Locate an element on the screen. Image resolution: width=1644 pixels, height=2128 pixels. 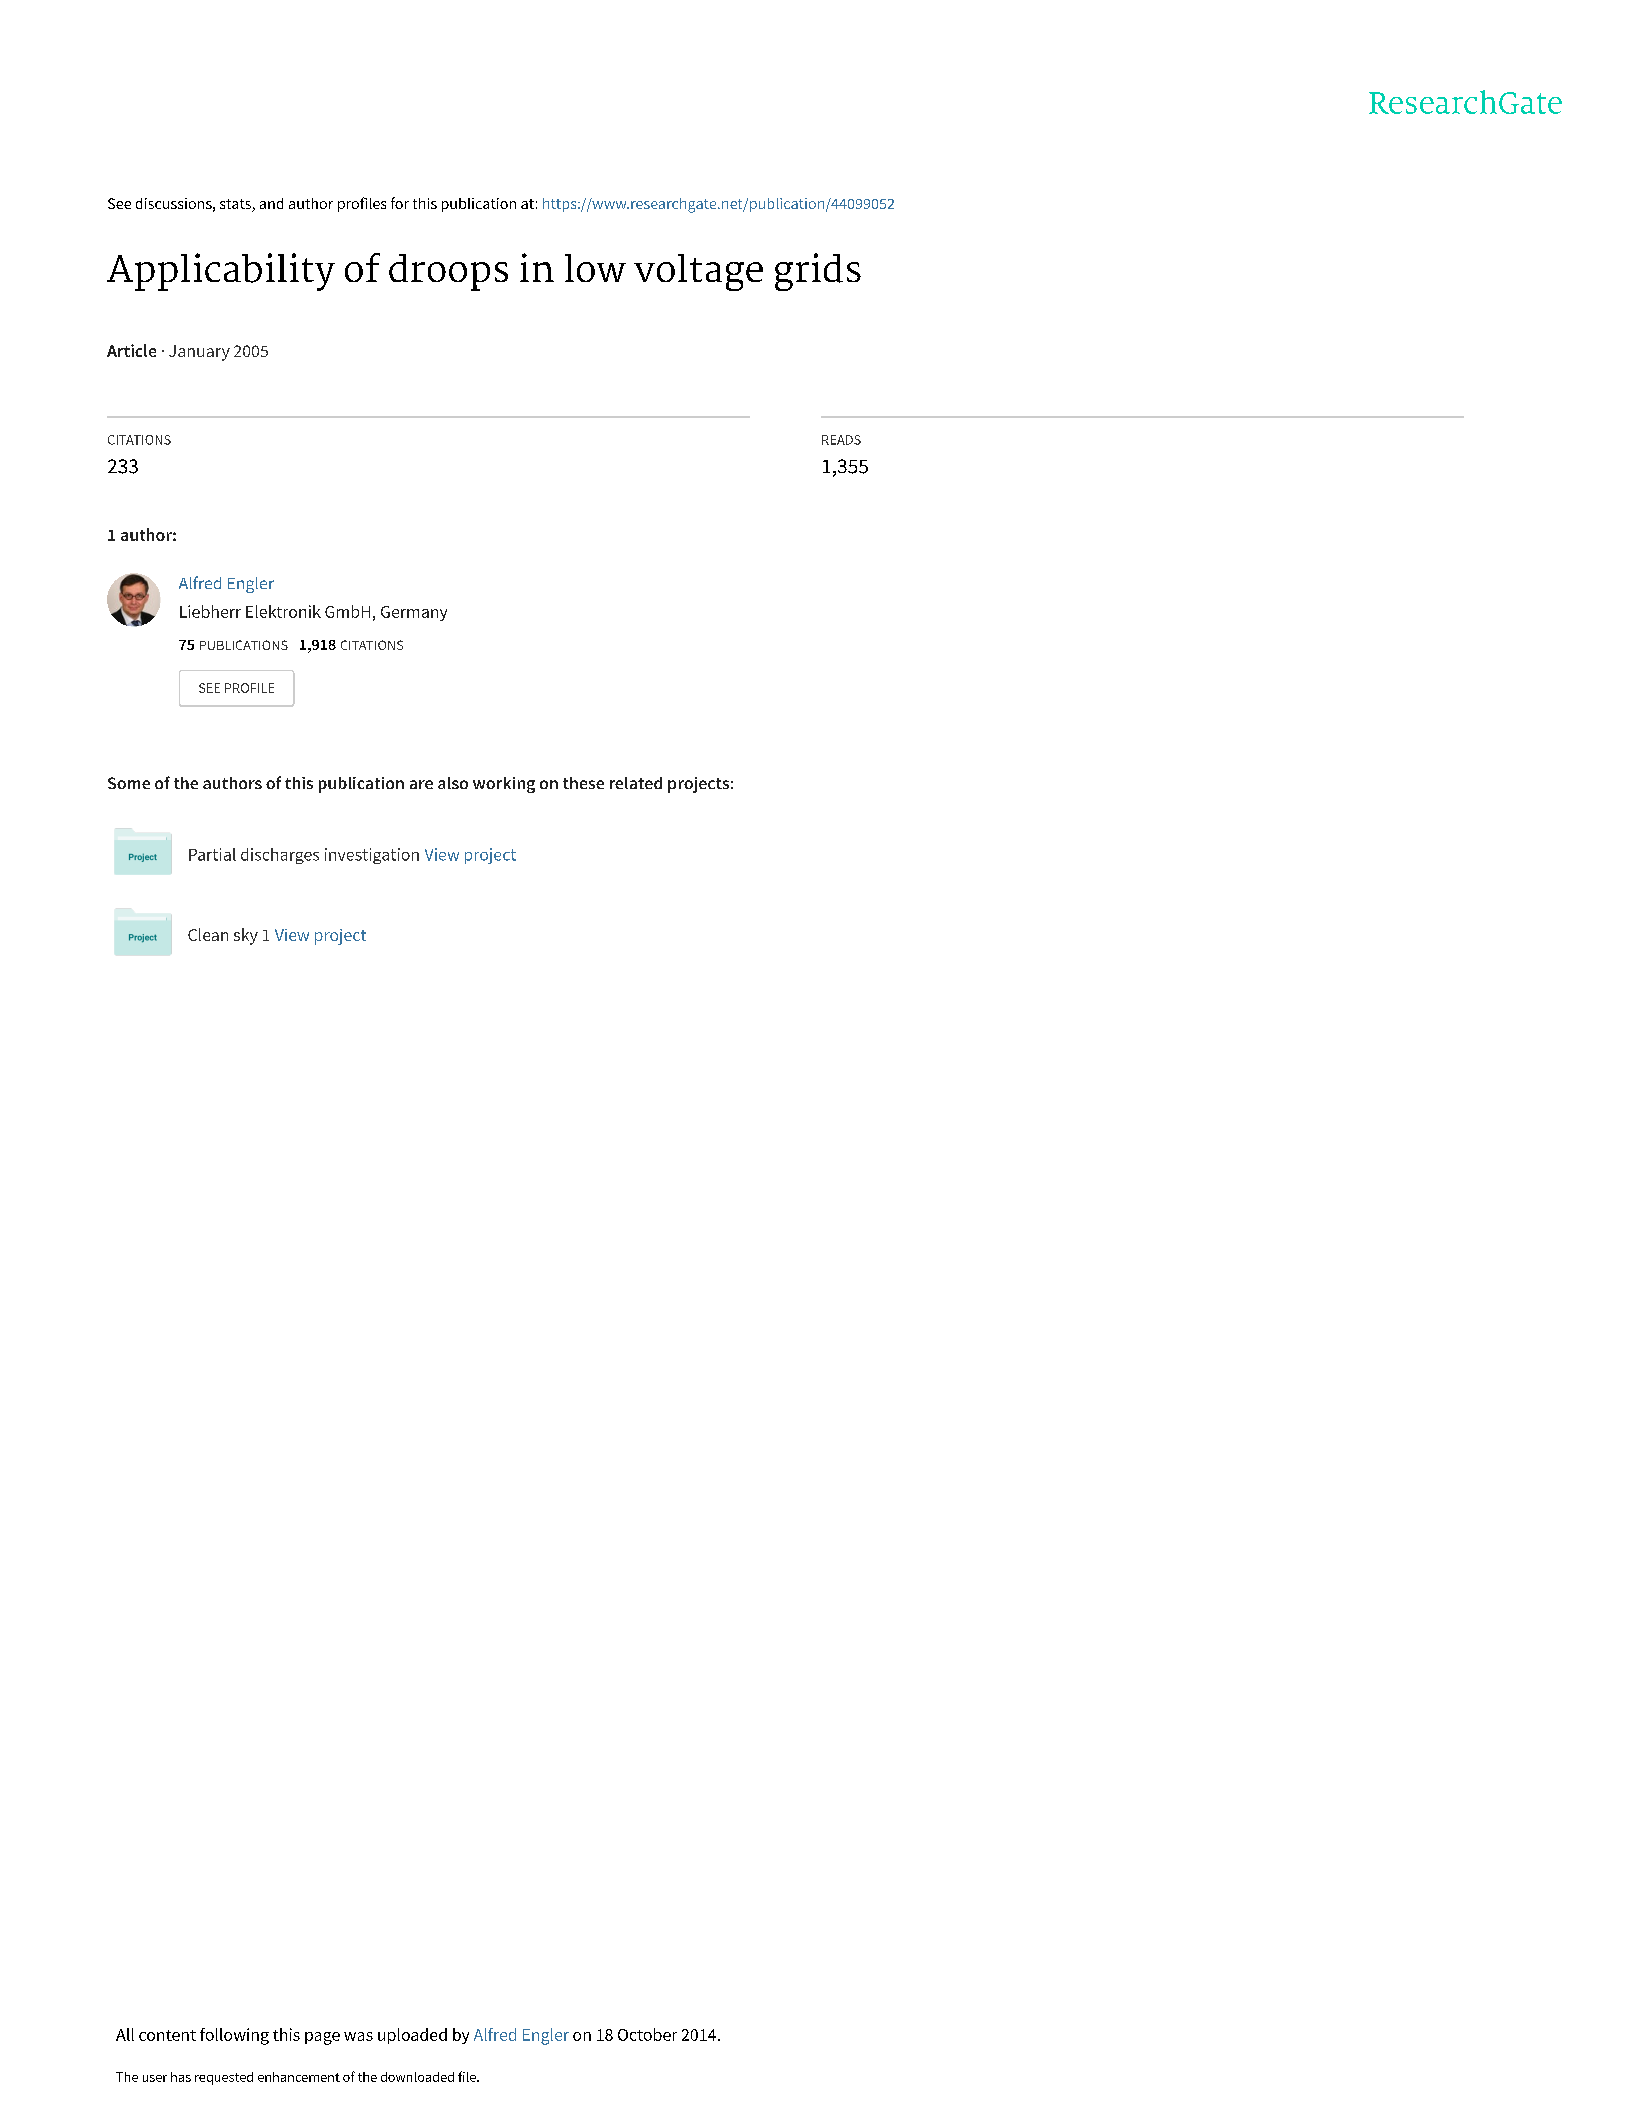
droops is located at coordinates (448, 272).
